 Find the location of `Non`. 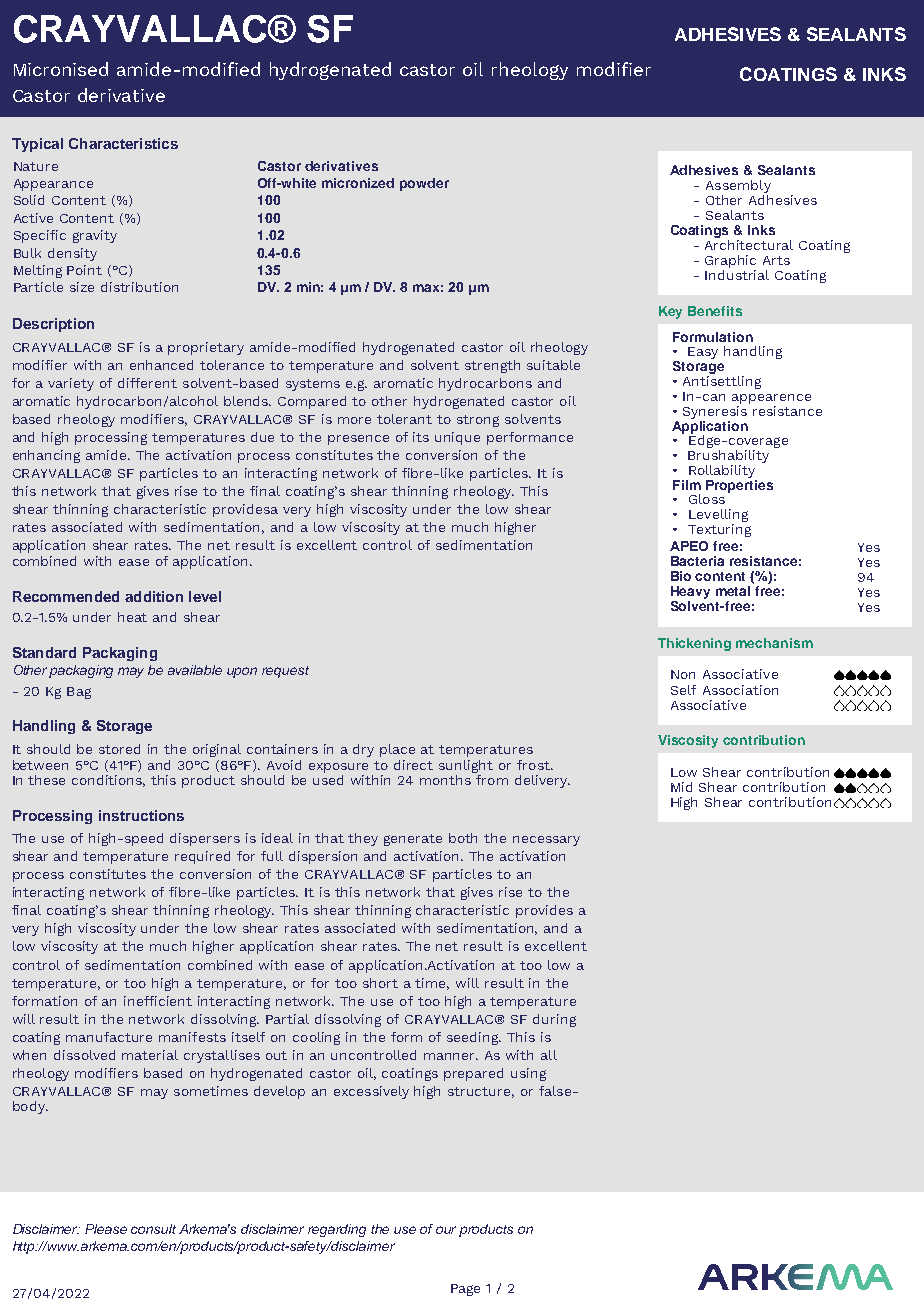

Non is located at coordinates (683, 674).
